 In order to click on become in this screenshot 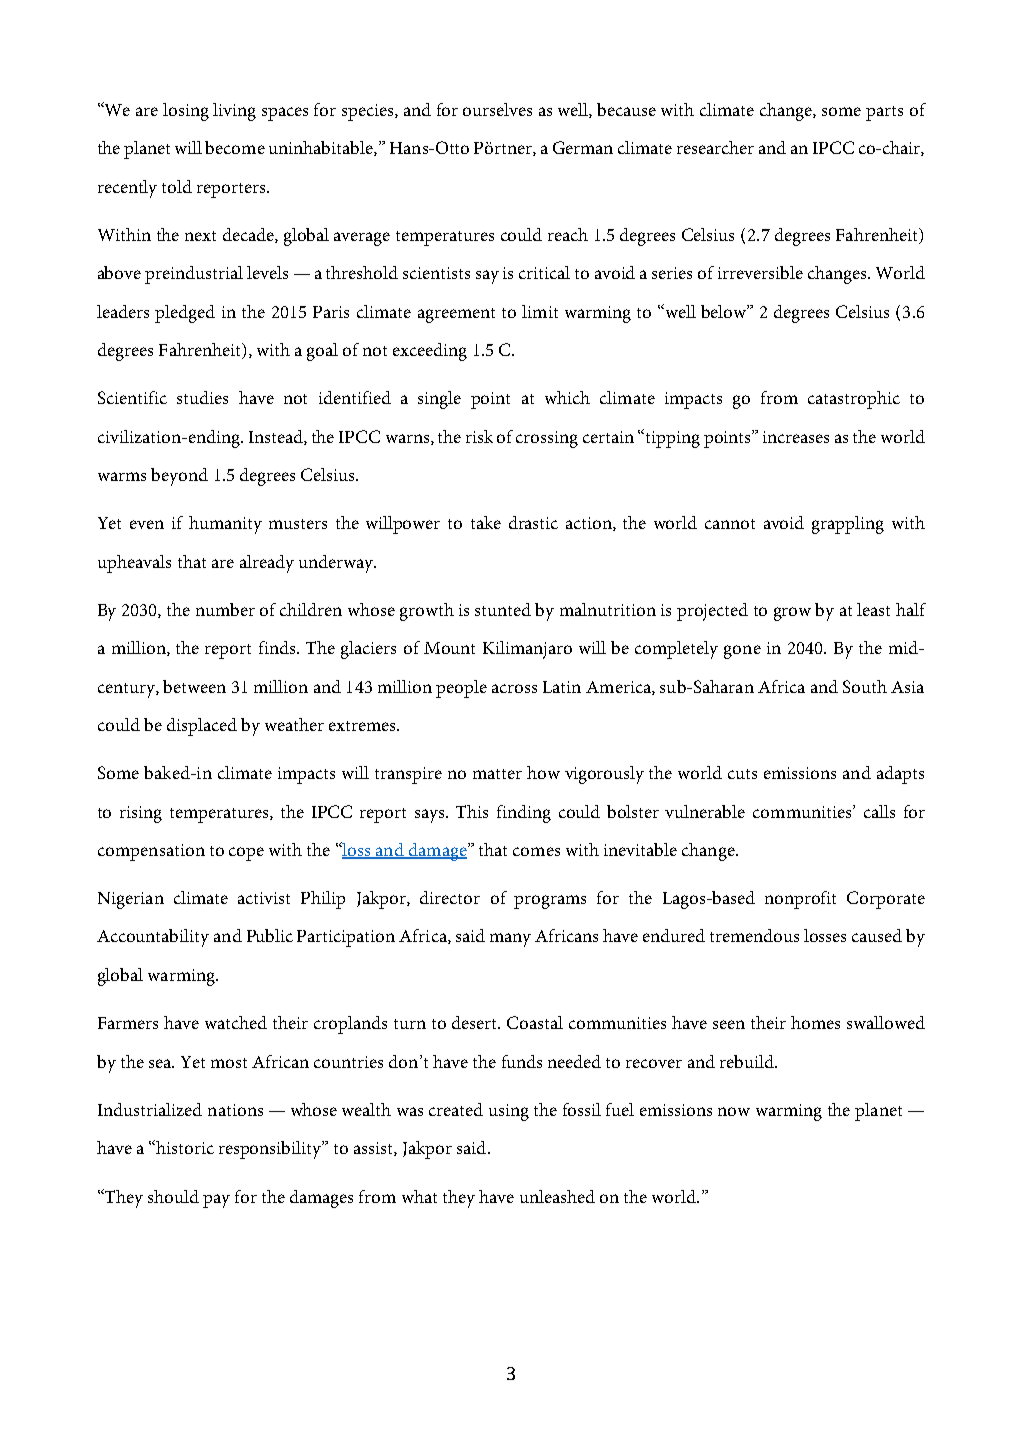, I will do `click(235, 147)`.
